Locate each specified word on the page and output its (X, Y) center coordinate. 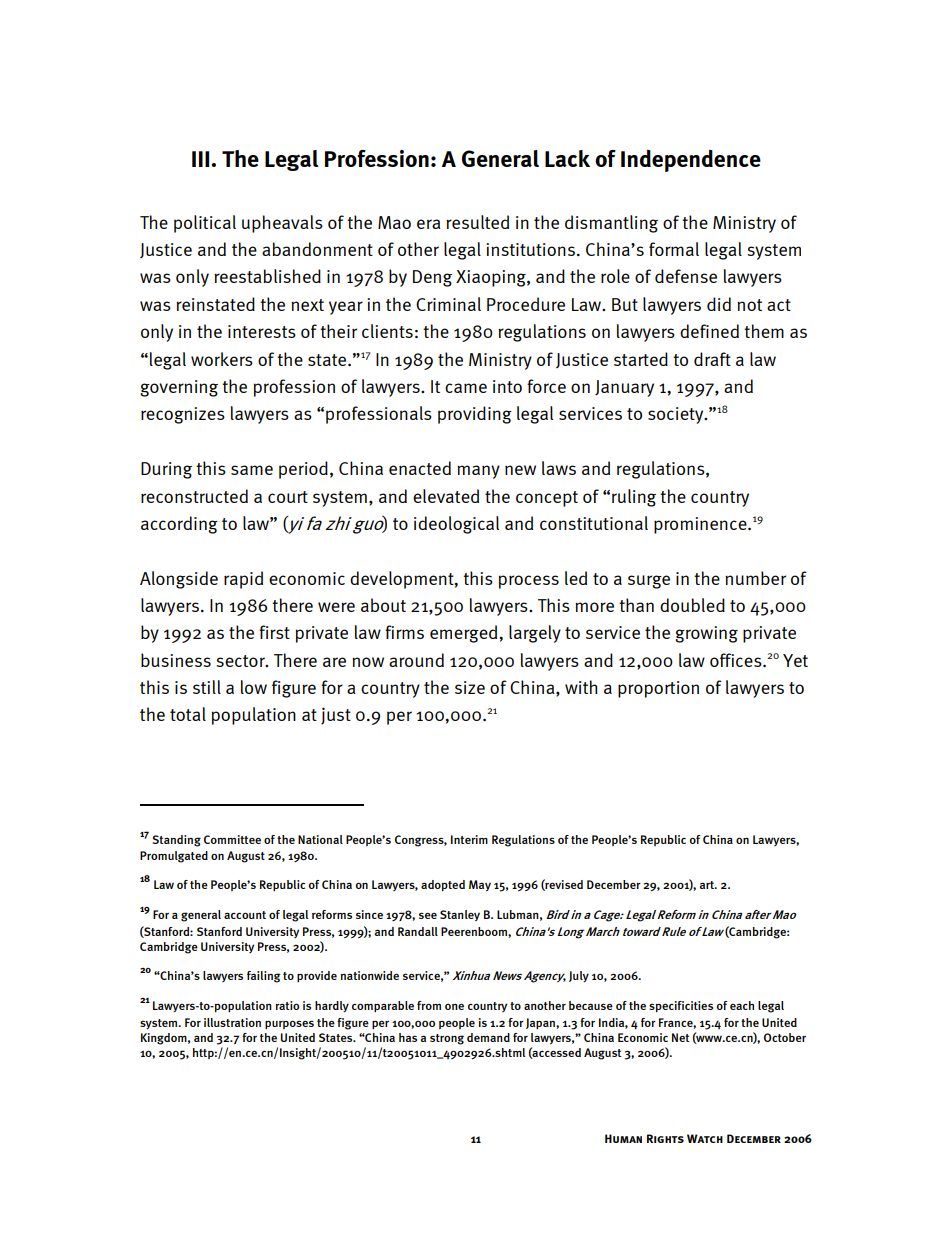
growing (706, 634)
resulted (477, 222)
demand (488, 1037)
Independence (691, 161)
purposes (289, 1024)
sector (241, 661)
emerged (463, 634)
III (202, 159)
